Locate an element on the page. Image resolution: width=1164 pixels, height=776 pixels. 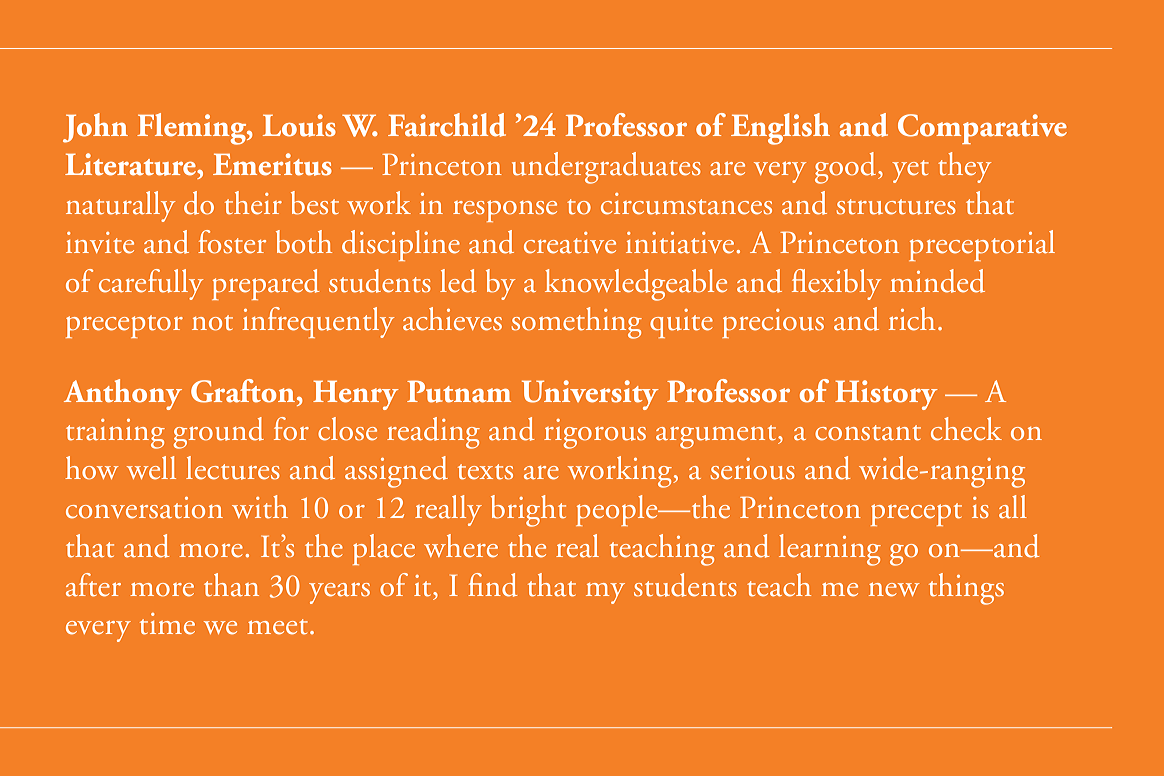
Fairchild is located at coordinates (447, 125).
